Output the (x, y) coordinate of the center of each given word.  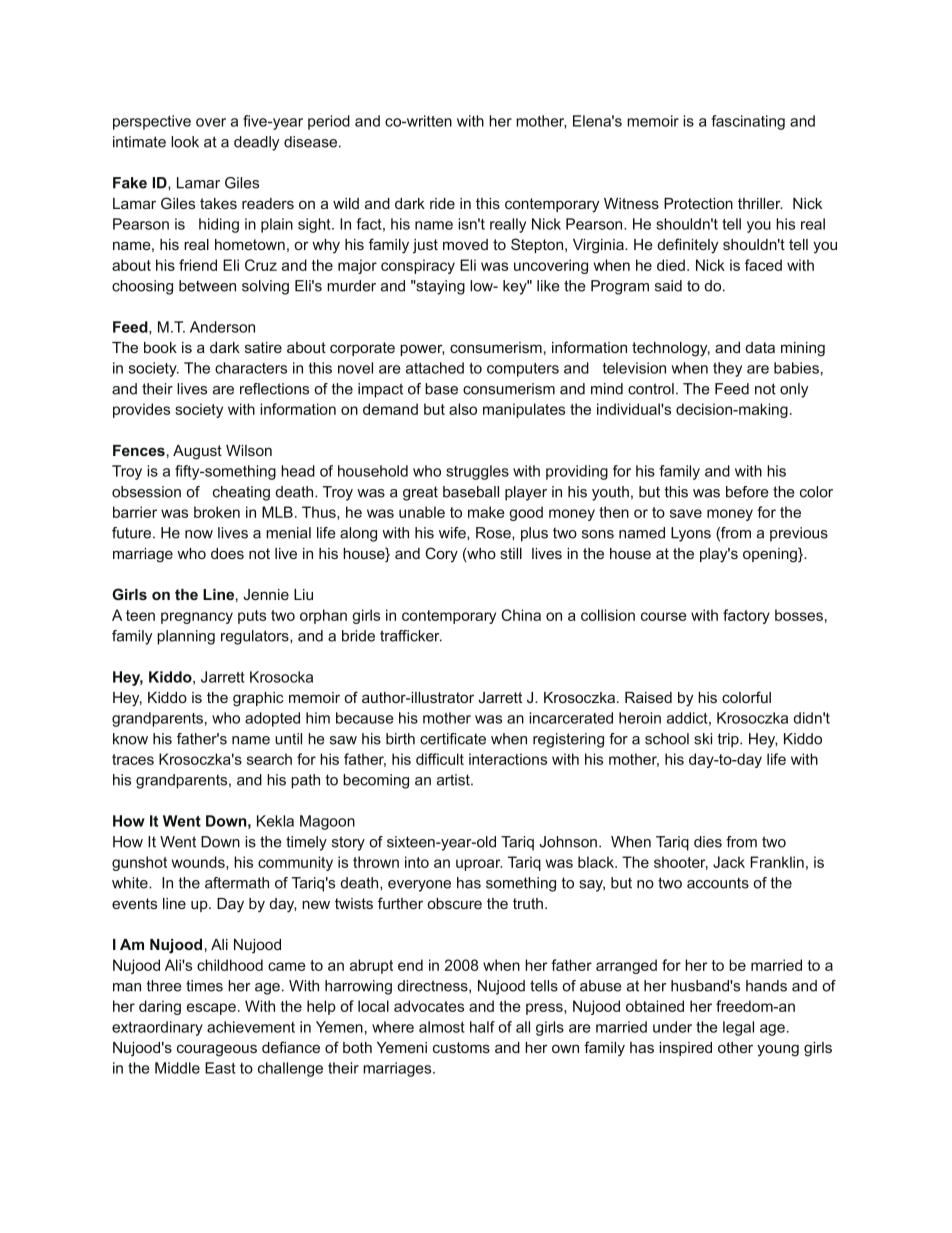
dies (708, 842)
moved (465, 244)
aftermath (237, 883)
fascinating (748, 122)
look (185, 142)
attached (435, 368)
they (727, 369)
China (521, 615)
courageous (217, 1050)
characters (251, 368)
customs (461, 1047)
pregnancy (197, 618)
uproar (479, 865)
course (664, 616)
